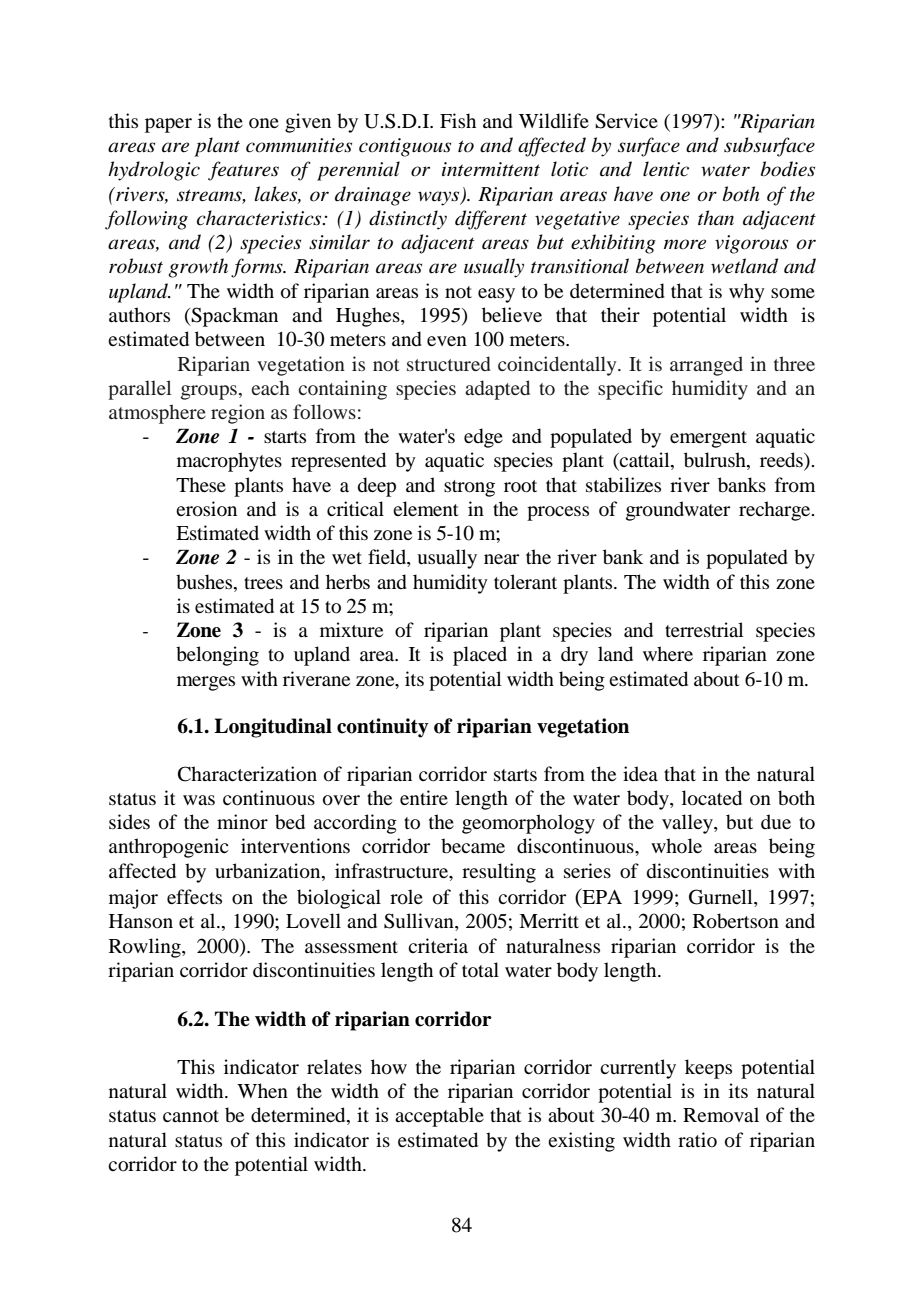 The image size is (924, 1305). Describe the element at coordinates (201, 484) in the screenshot. I see `These` at that location.
